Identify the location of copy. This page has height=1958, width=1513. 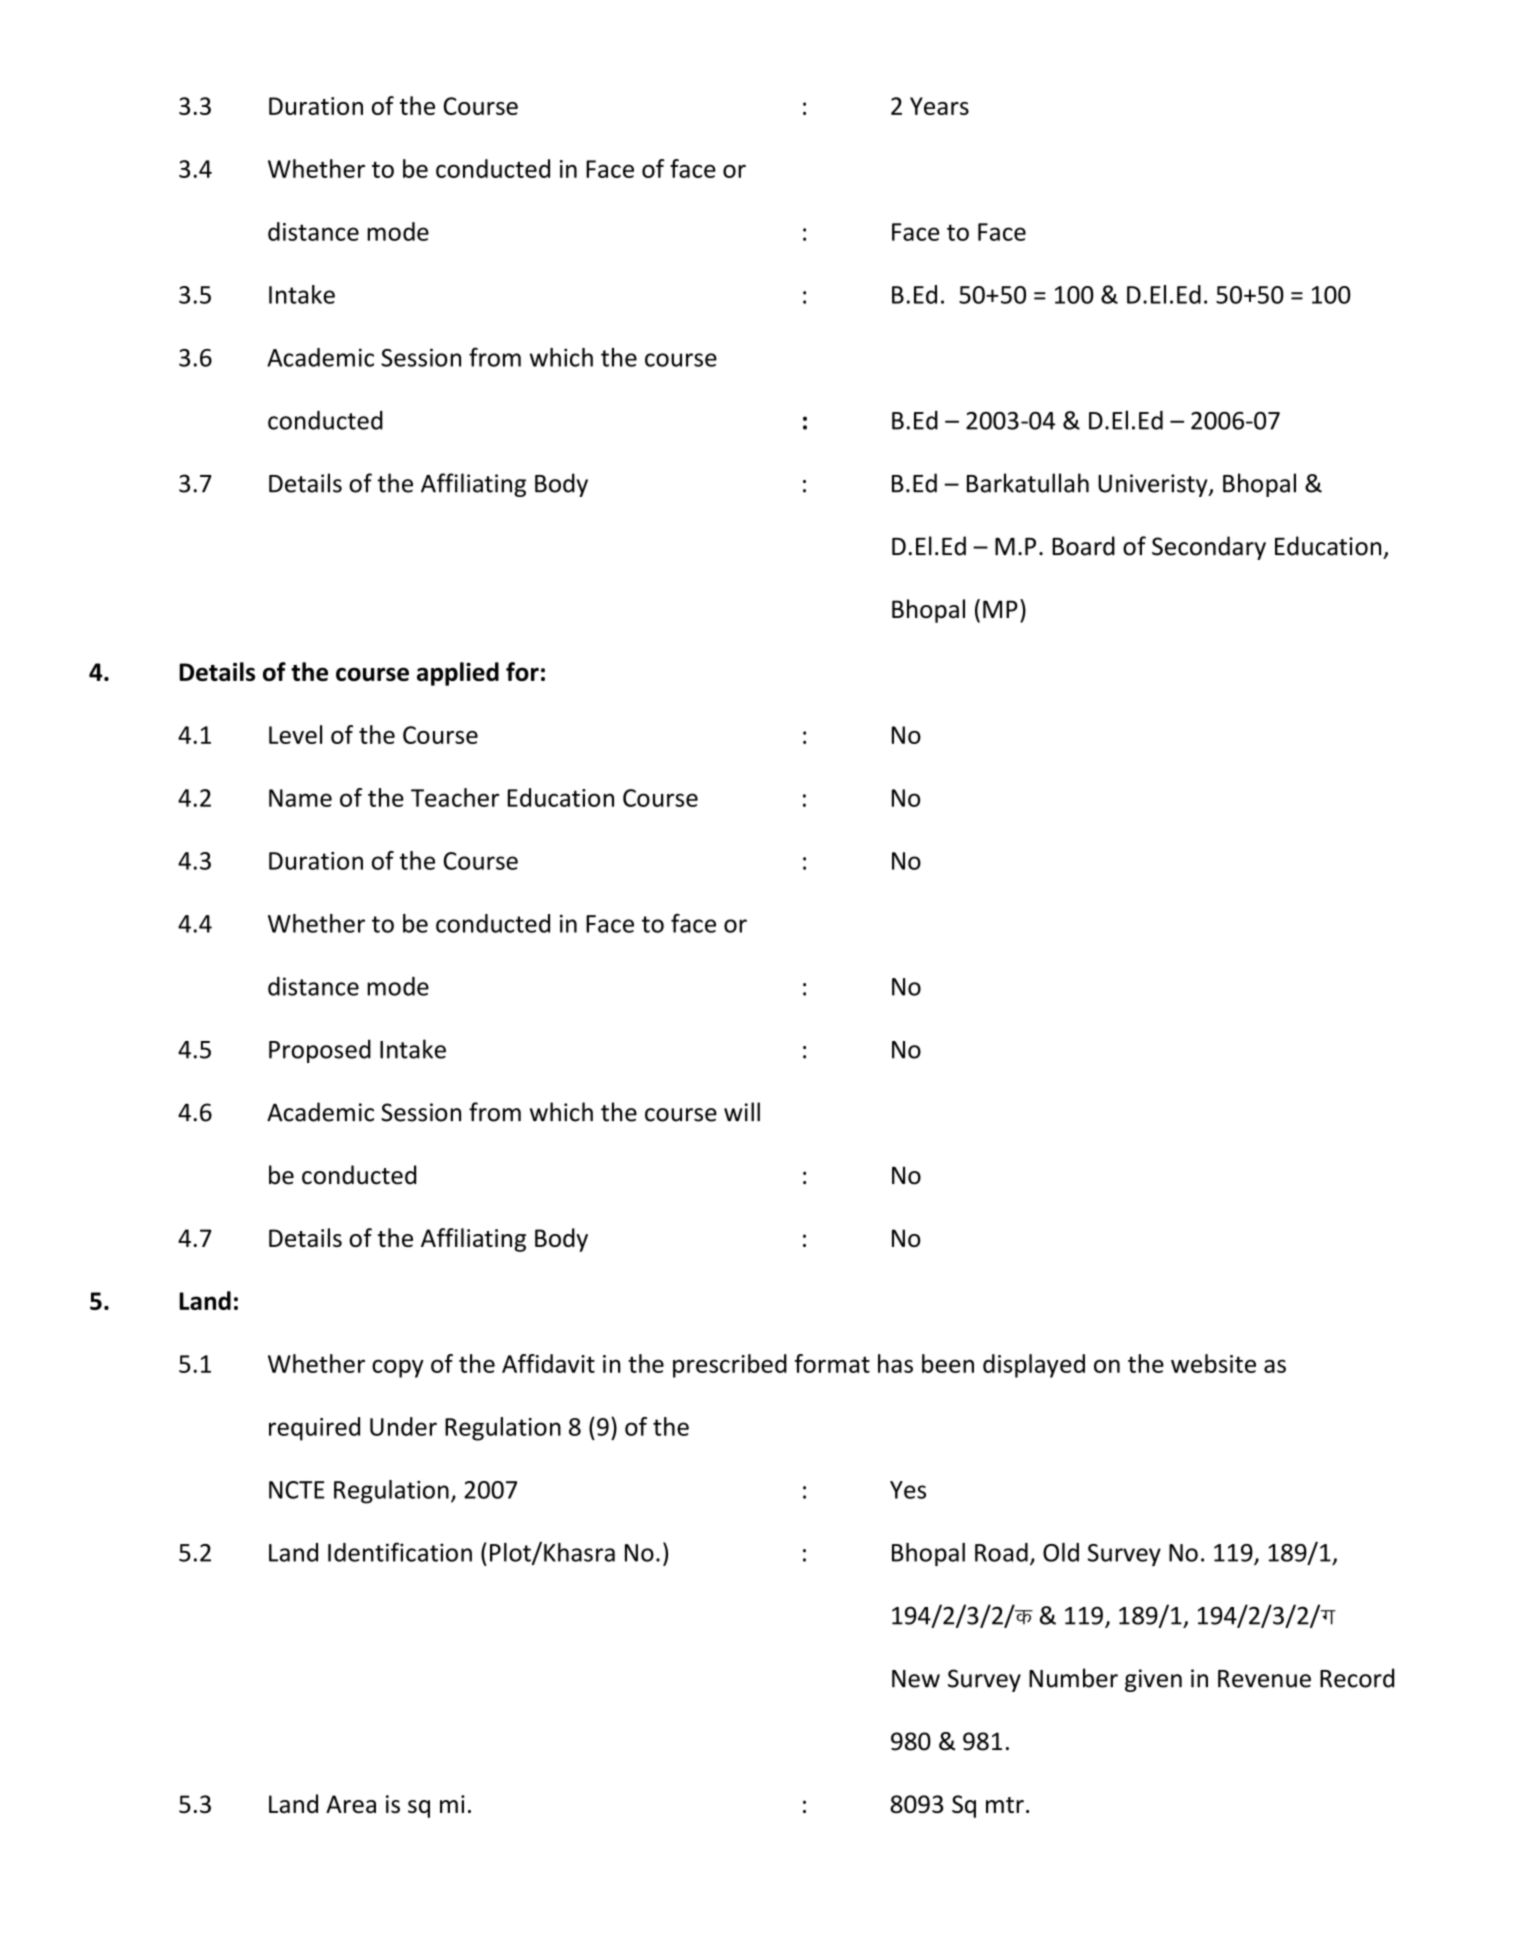
(398, 1368).
